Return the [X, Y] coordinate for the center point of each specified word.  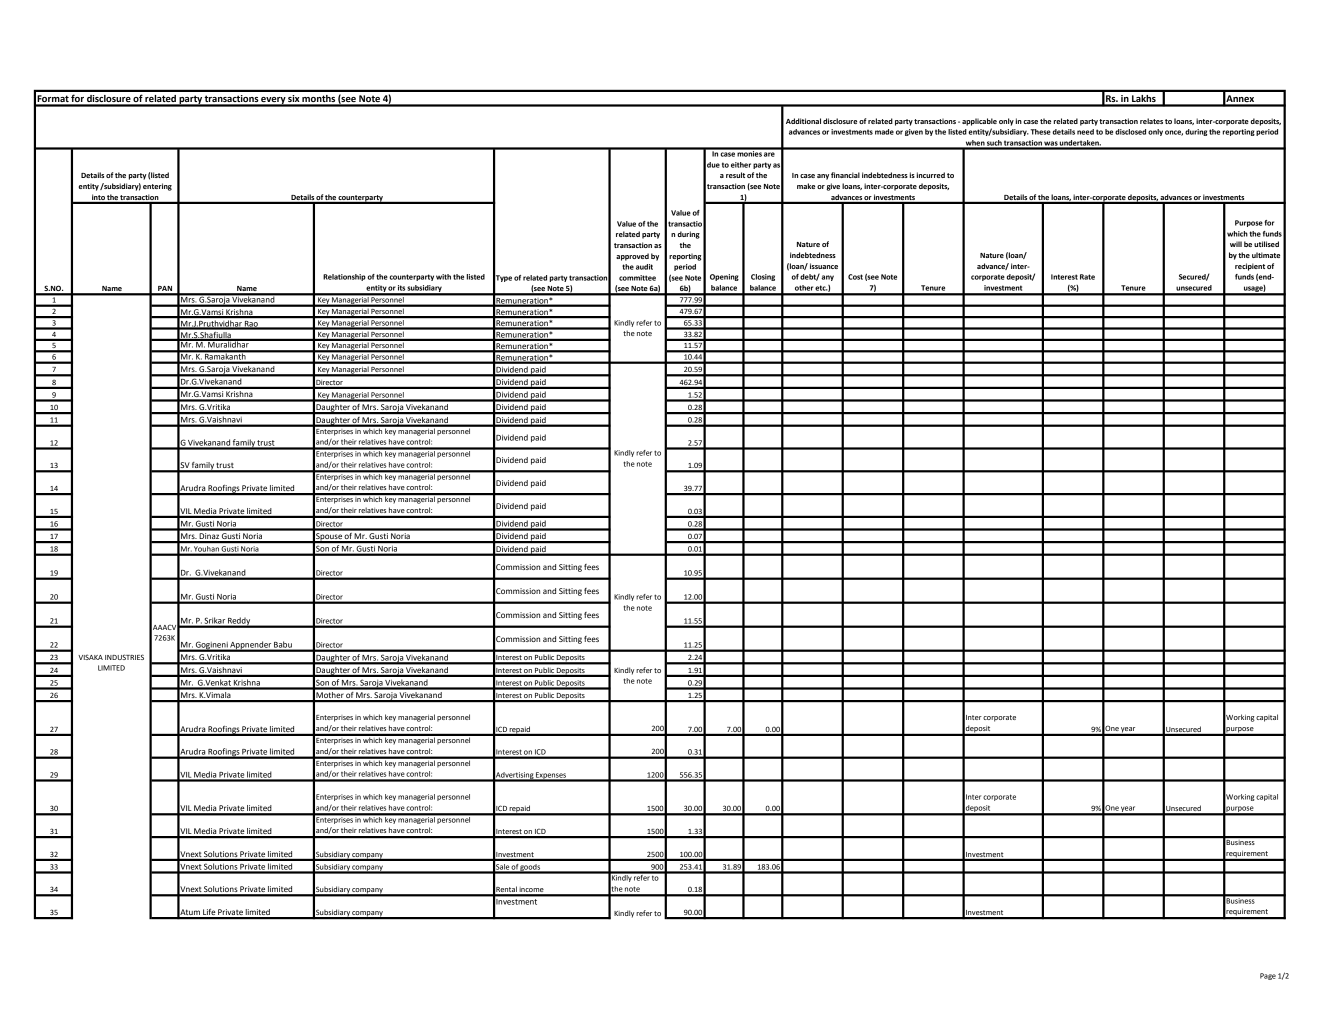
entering [157, 187]
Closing [763, 277]
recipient [1250, 267]
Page [1268, 976]
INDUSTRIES [124, 657]
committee [637, 278]
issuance [824, 266]
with [443, 277]
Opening [724, 277]
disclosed [1130, 132]
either [741, 165]
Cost [855, 277]
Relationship [344, 277]
